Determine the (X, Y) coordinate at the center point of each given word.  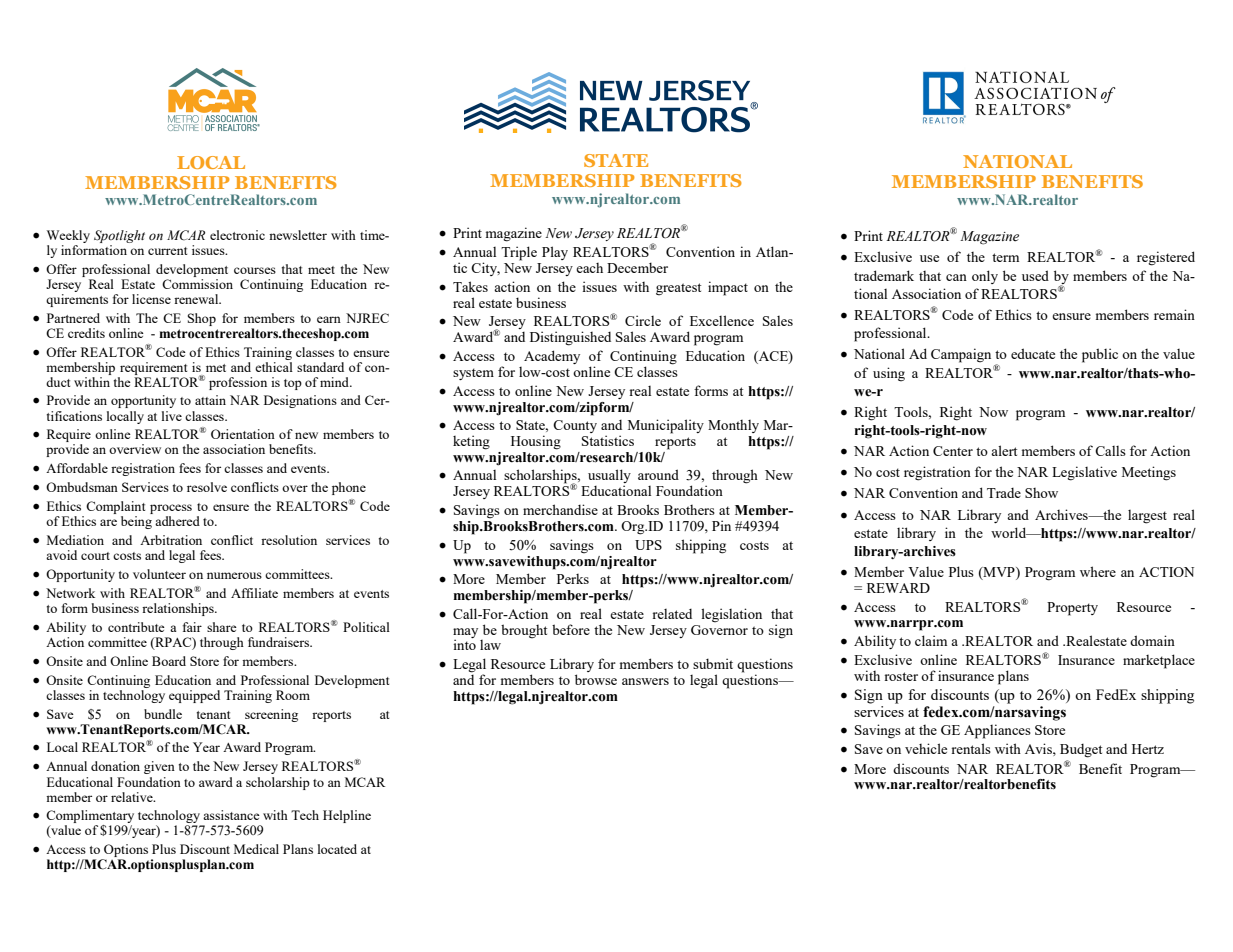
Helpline (347, 816)
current (167, 251)
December (637, 267)
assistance (231, 815)
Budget (1081, 751)
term (1005, 257)
